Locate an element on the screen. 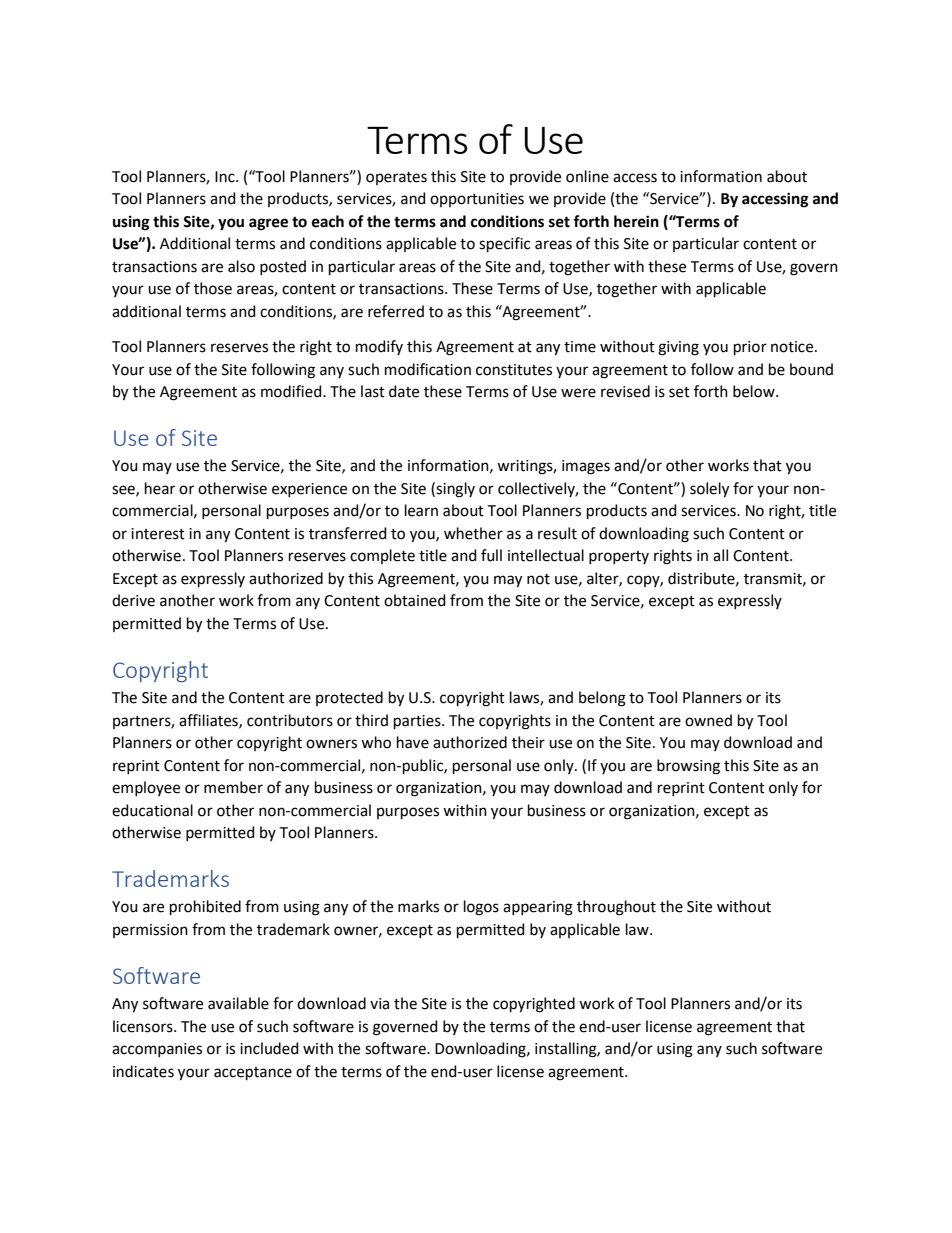 The image size is (952, 1233). throughout is located at coordinates (616, 908).
